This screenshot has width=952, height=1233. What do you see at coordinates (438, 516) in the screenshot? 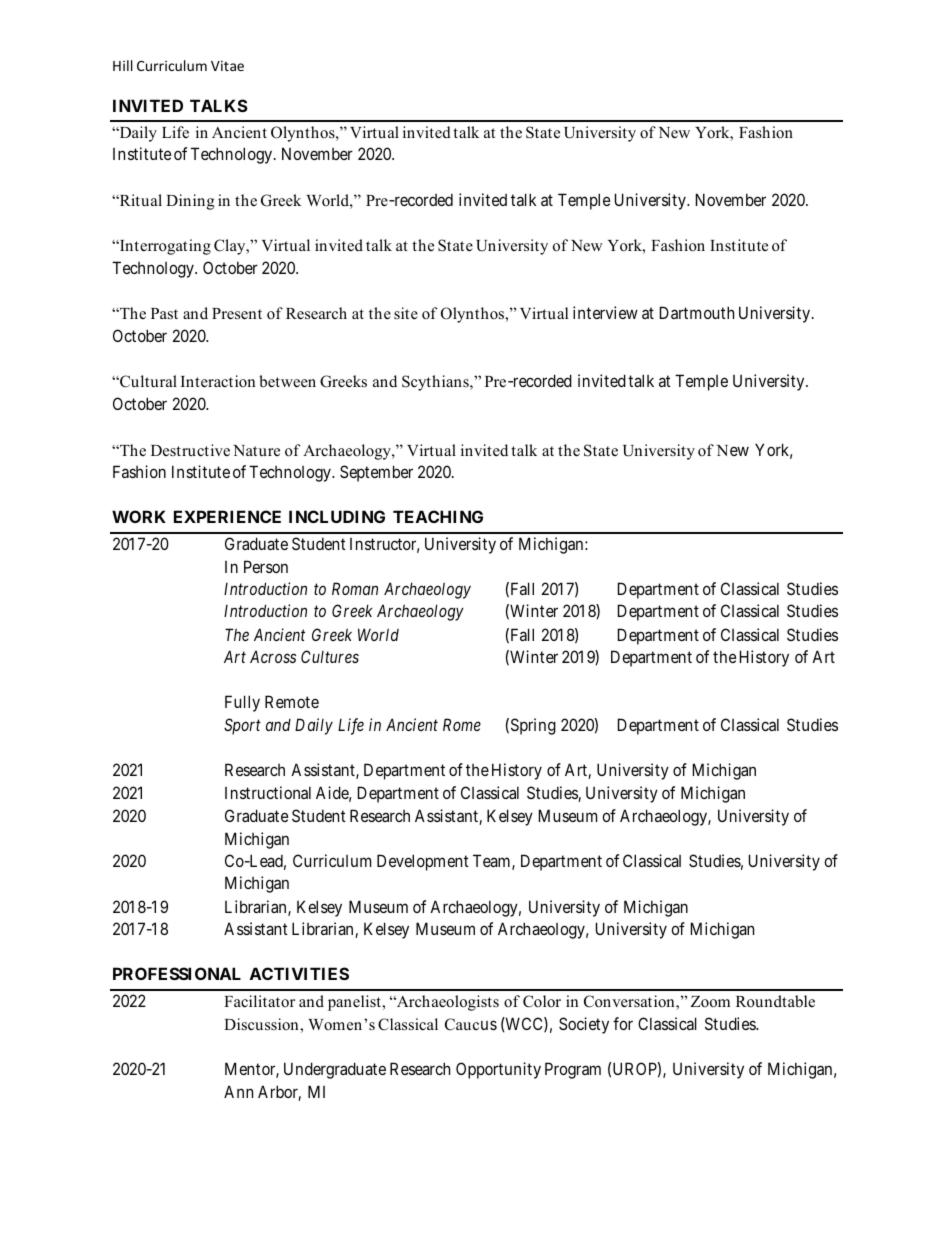
I see `TEACHING` at bounding box center [438, 516].
